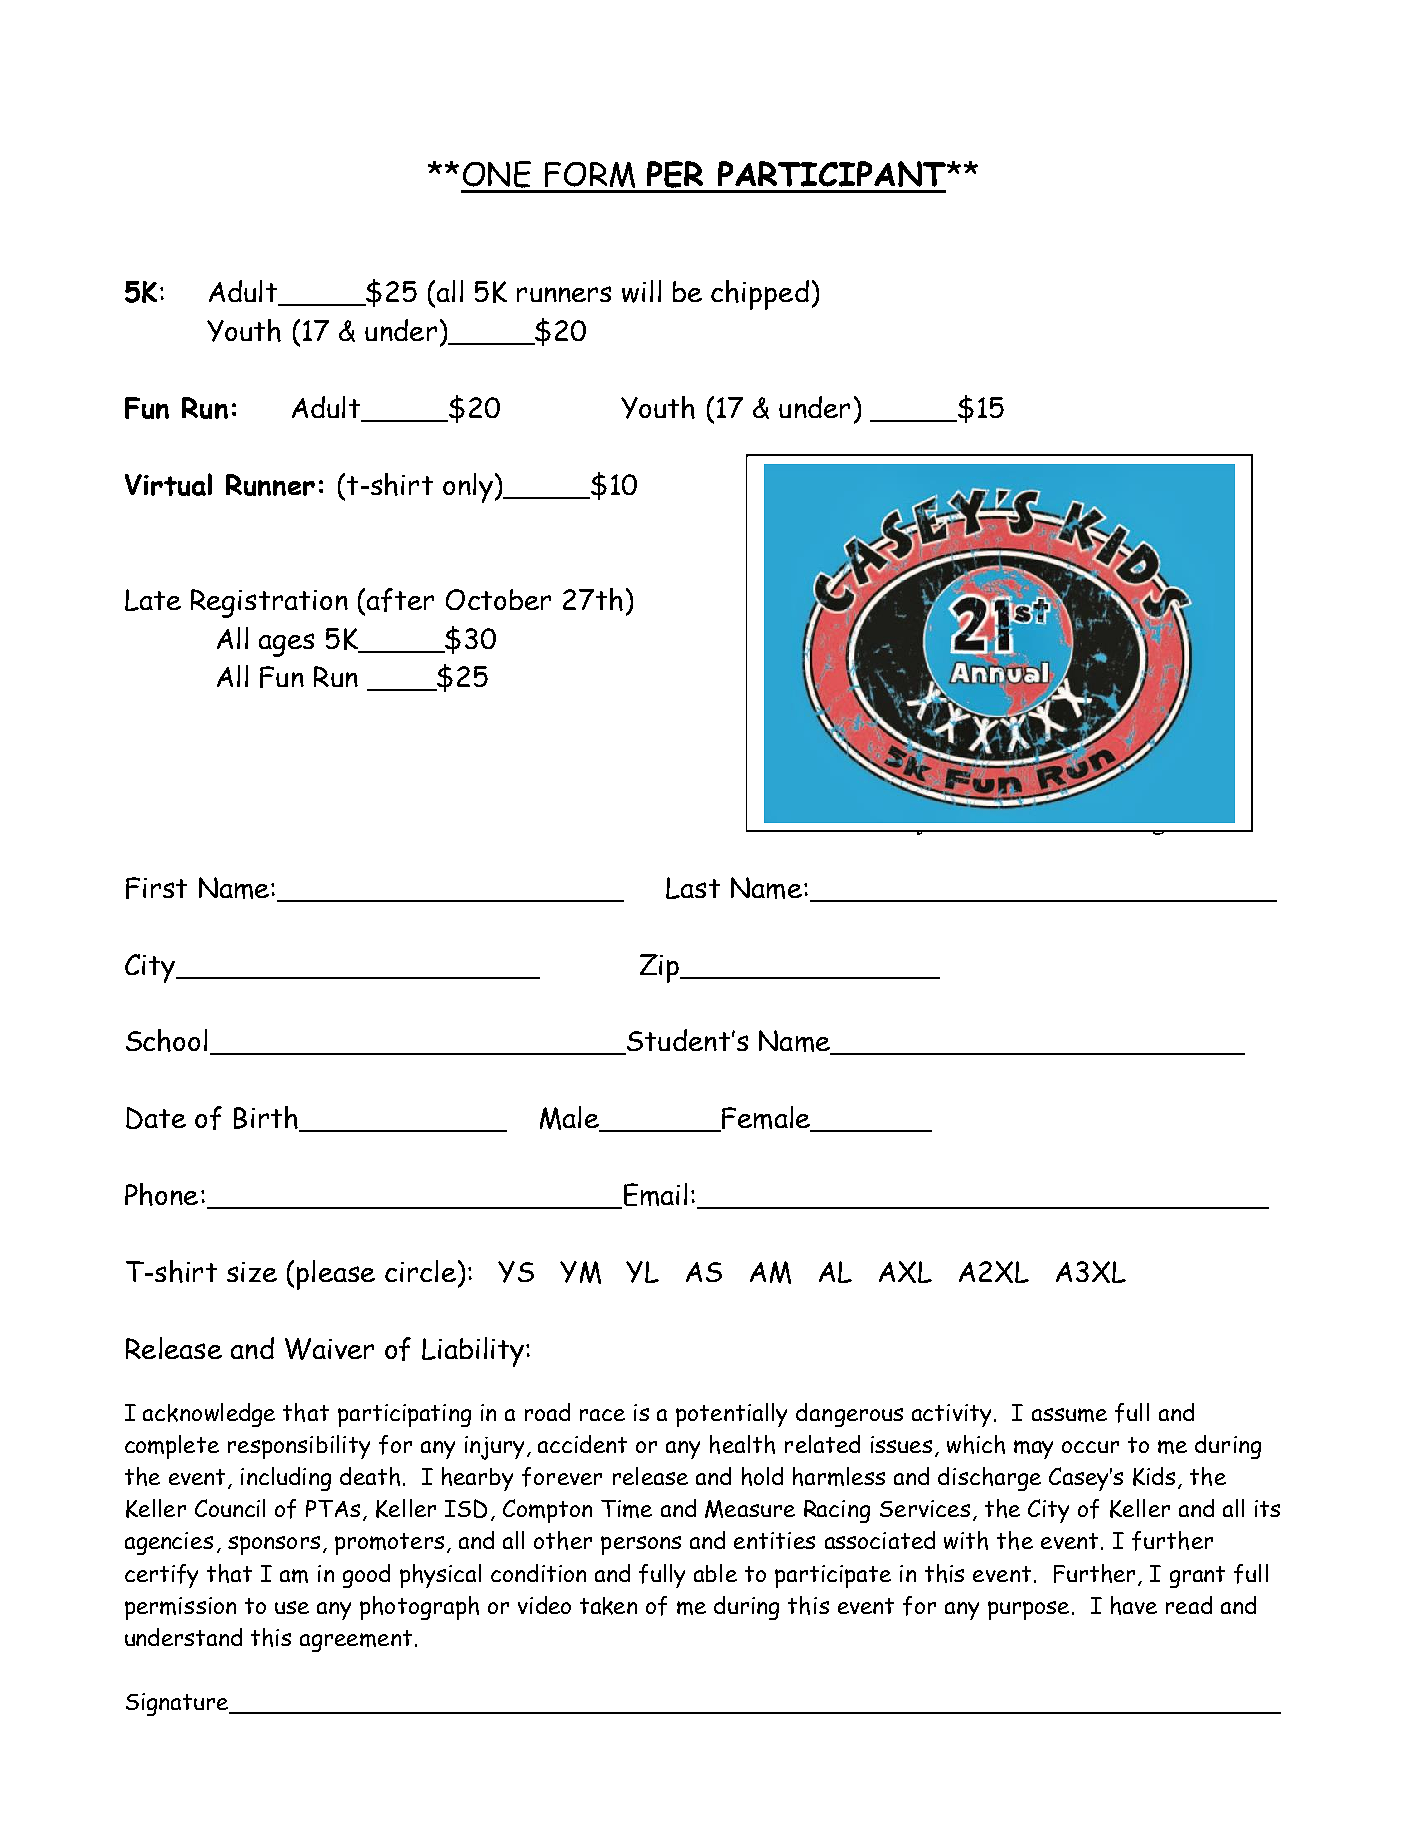 The image size is (1407, 1821). What do you see at coordinates (1069, 1415) in the screenshot?
I see `assume` at bounding box center [1069, 1415].
